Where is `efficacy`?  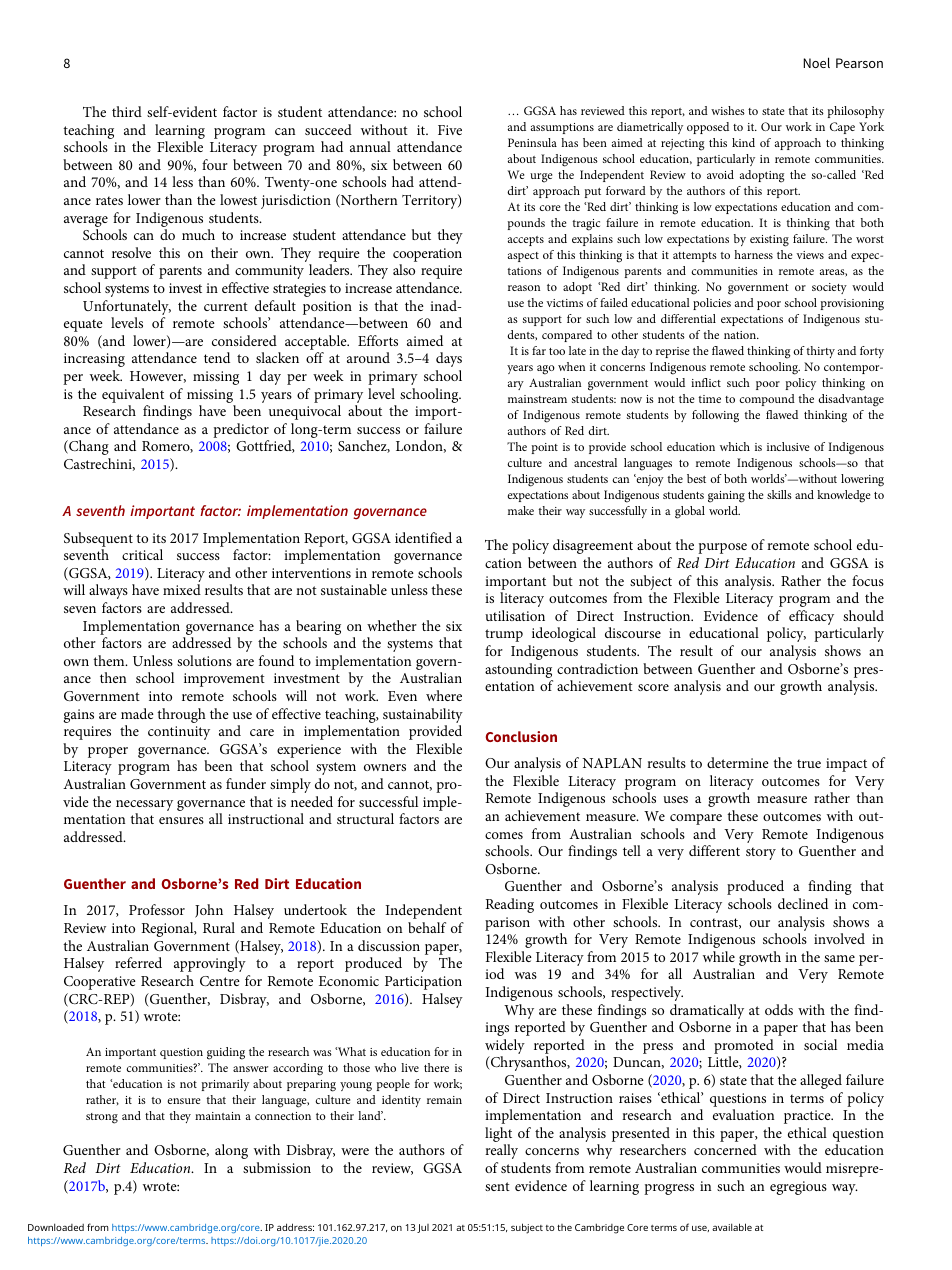
efficacy is located at coordinates (811, 617).
